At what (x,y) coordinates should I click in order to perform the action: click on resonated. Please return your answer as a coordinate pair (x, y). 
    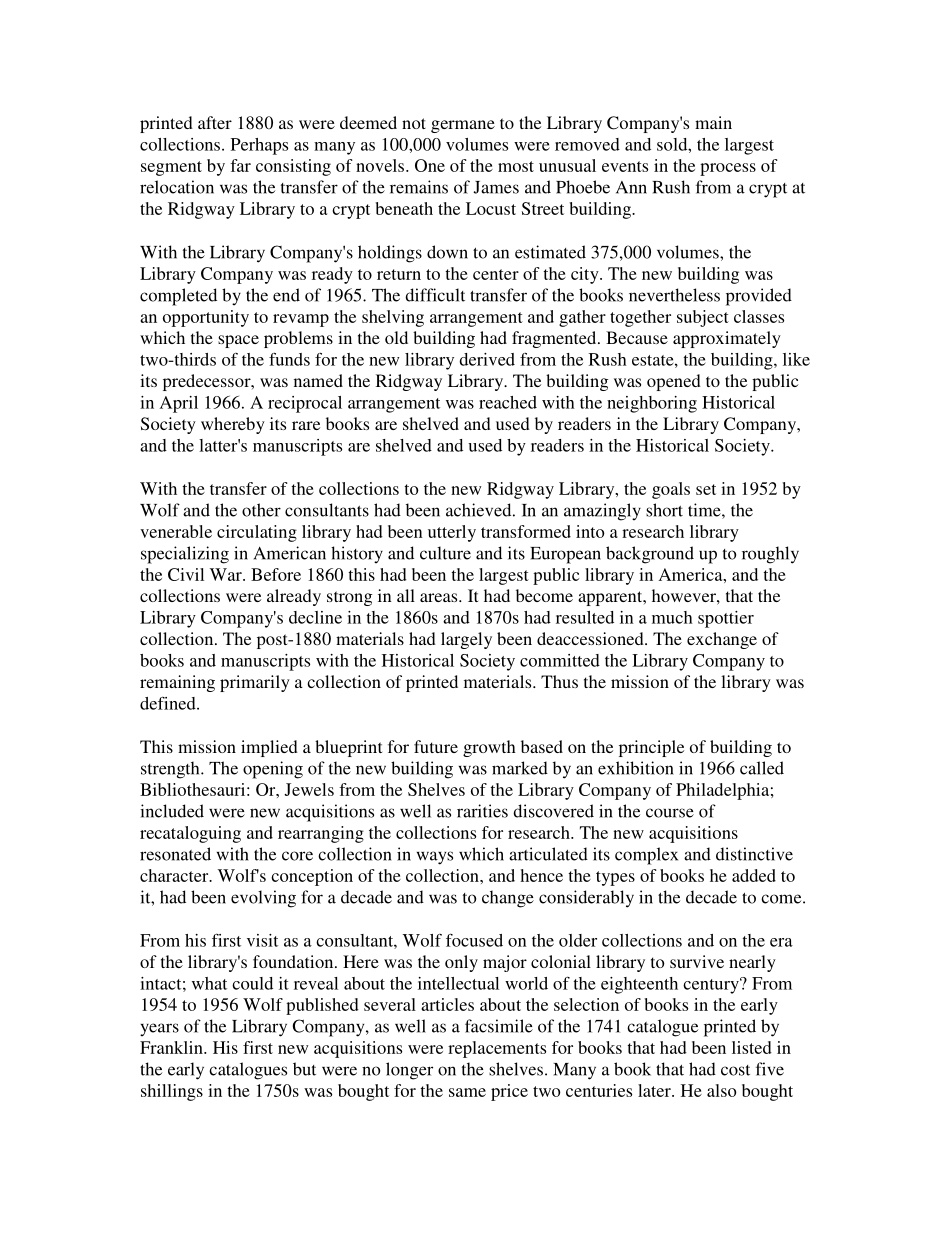
    Looking at the image, I should click on (175, 854).
